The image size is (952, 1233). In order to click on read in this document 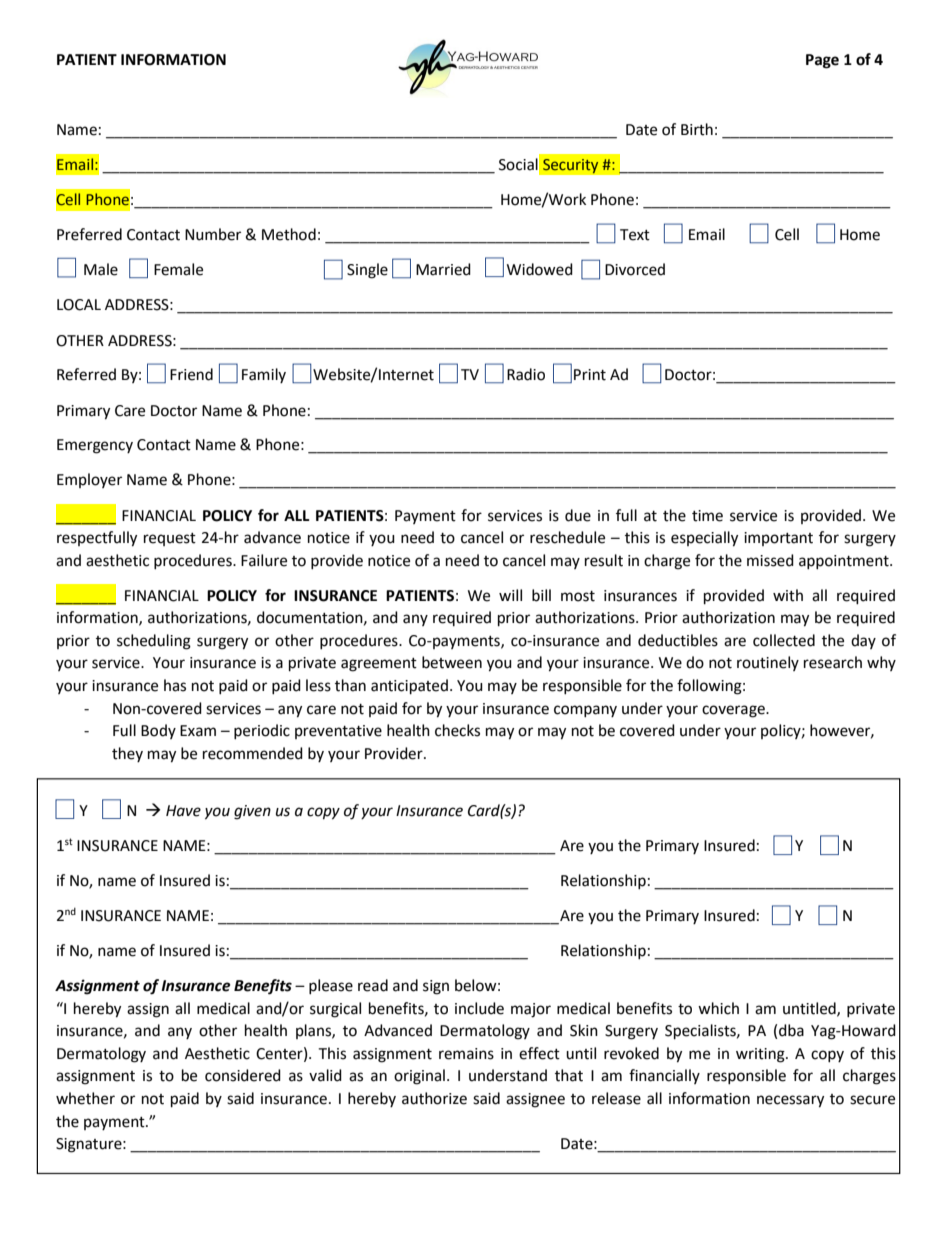, I will do `click(373, 985)`.
